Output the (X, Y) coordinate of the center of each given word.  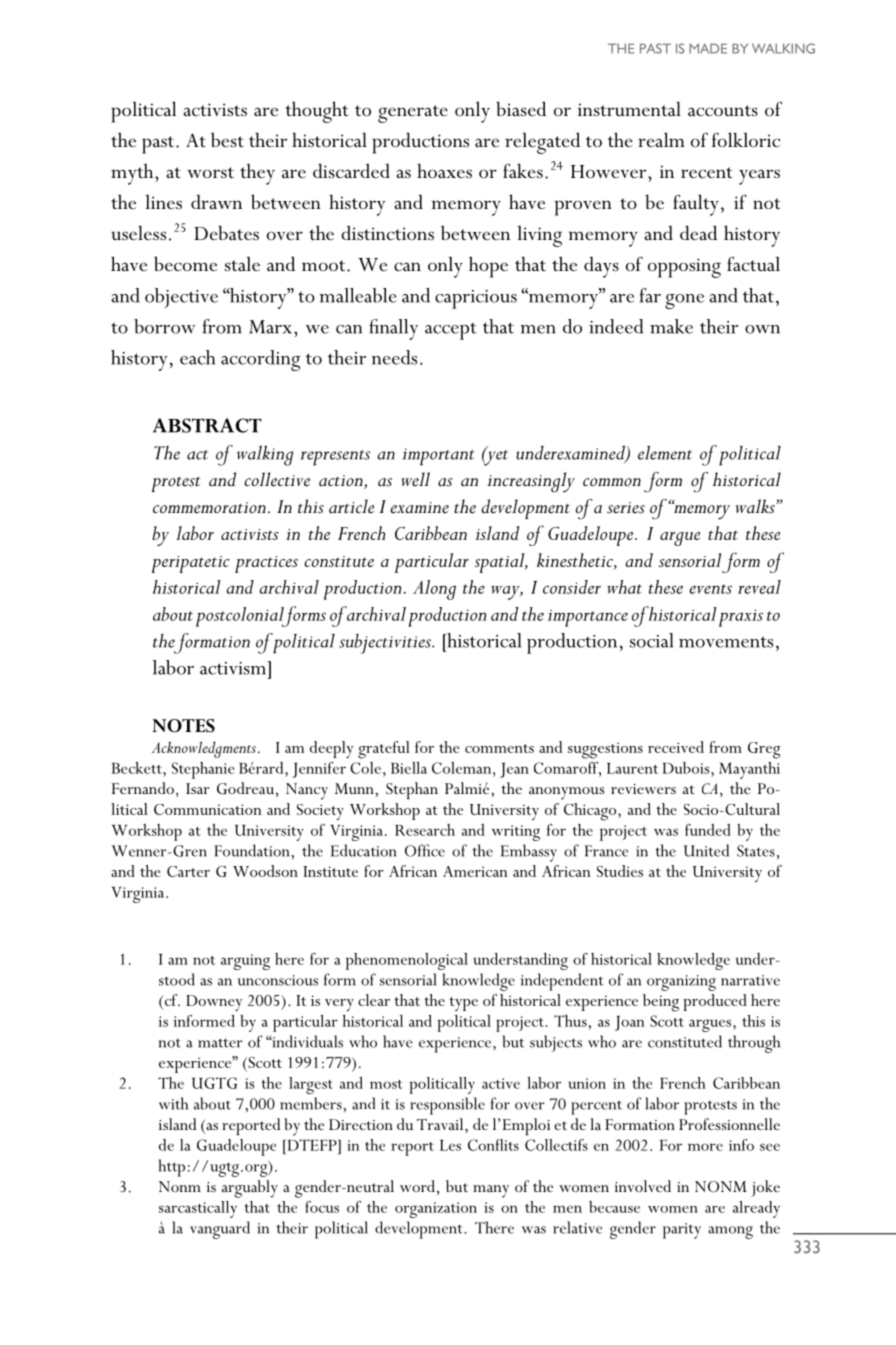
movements (726, 642)
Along (434, 590)
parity (682, 1231)
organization (436, 1210)
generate (413, 114)
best (227, 140)
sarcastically (198, 1209)
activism (234, 668)
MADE (708, 48)
